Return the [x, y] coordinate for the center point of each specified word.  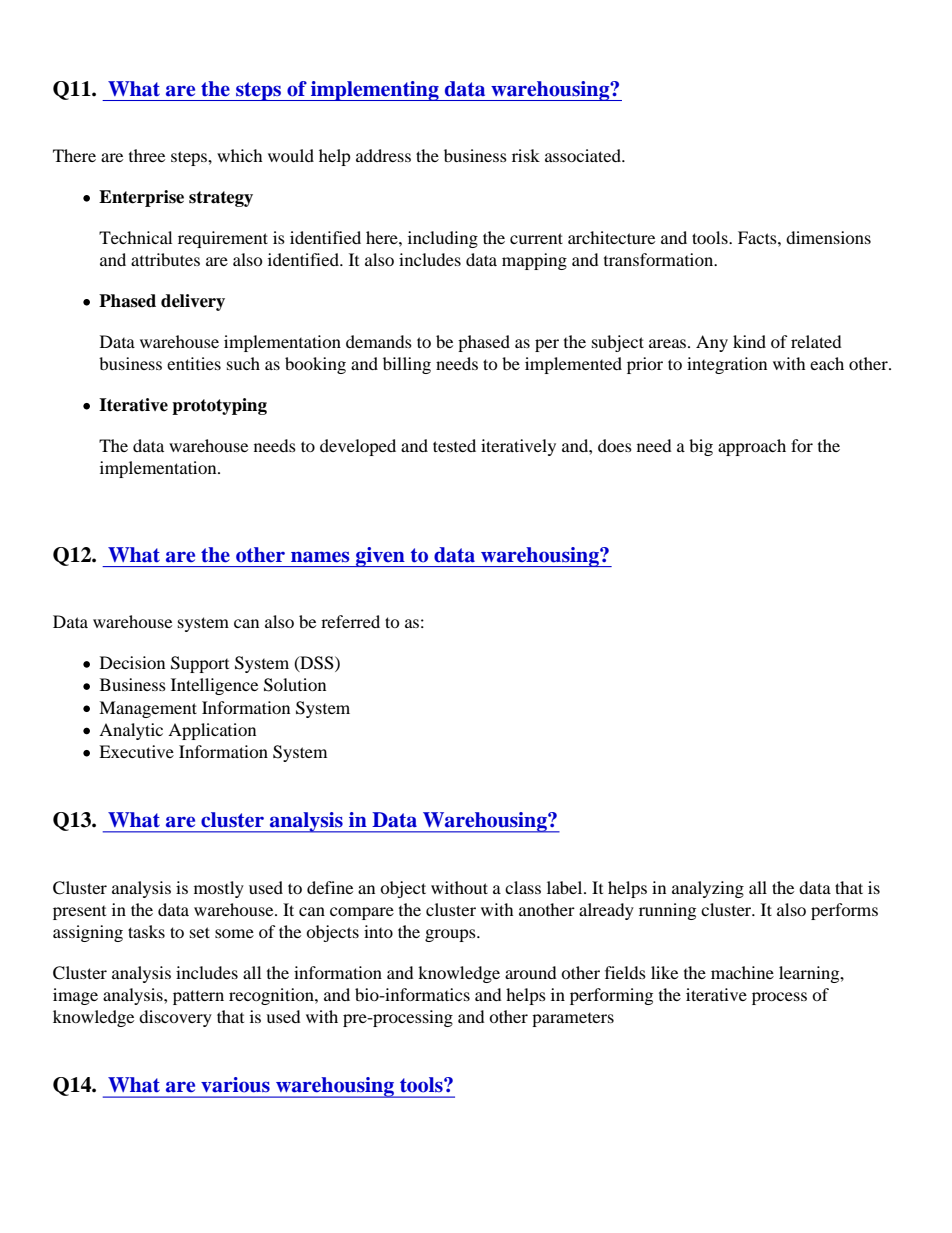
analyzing [708, 889]
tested [454, 445]
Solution [295, 685]
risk [526, 155]
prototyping [219, 406]
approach [752, 447]
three [147, 155]
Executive [136, 751]
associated [584, 155]
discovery [175, 1018]
